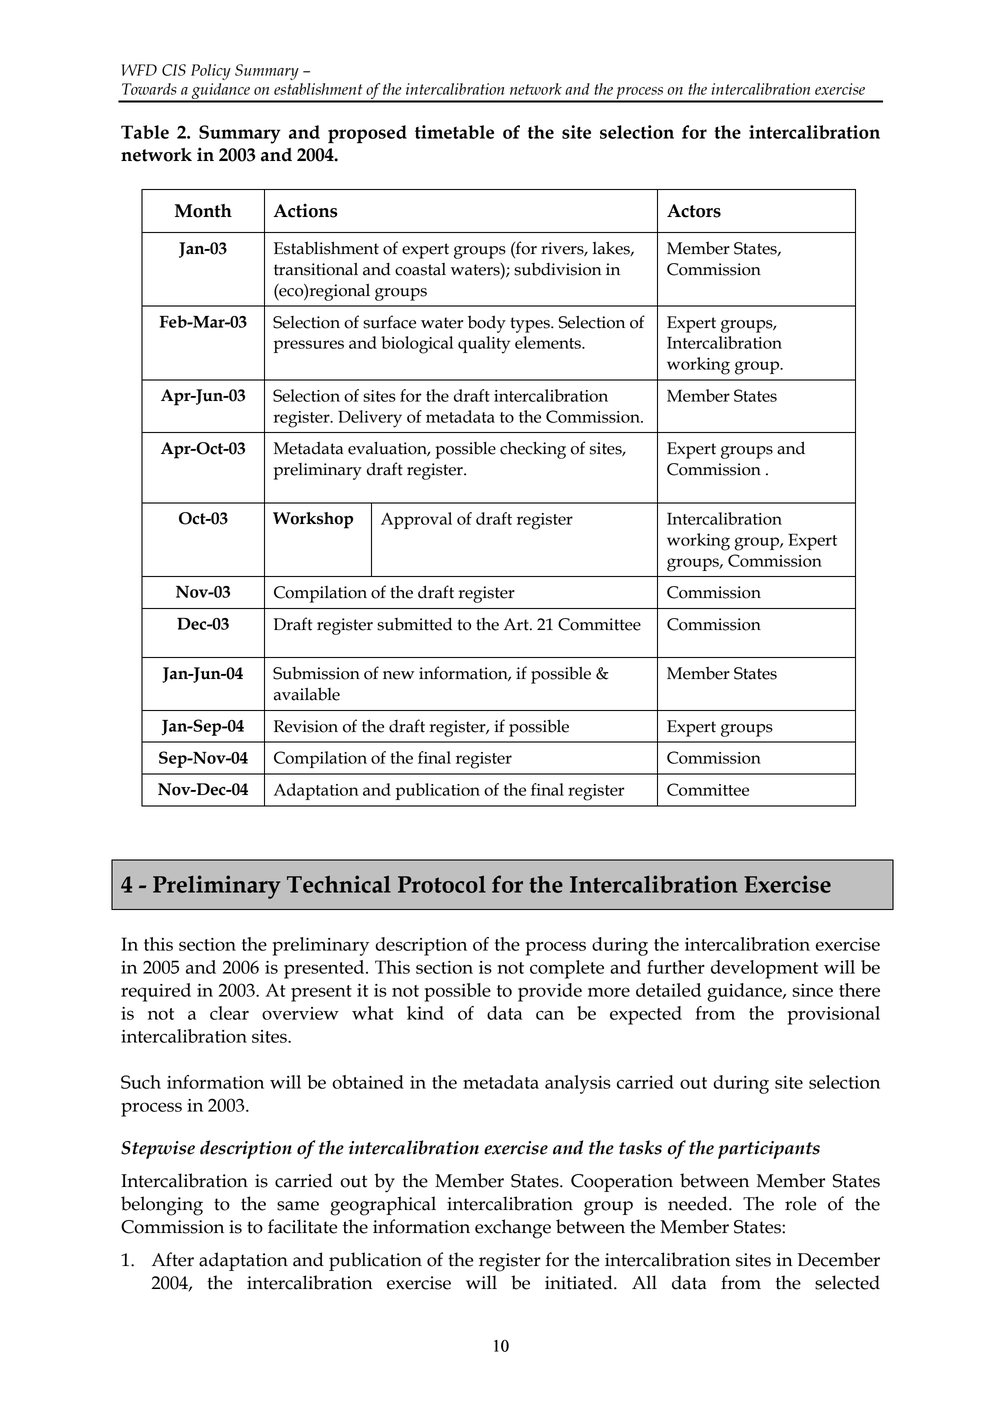 This page has height=1416, width=1001. Describe the element at coordinates (694, 211) in the page. I see `Actors` at that location.
